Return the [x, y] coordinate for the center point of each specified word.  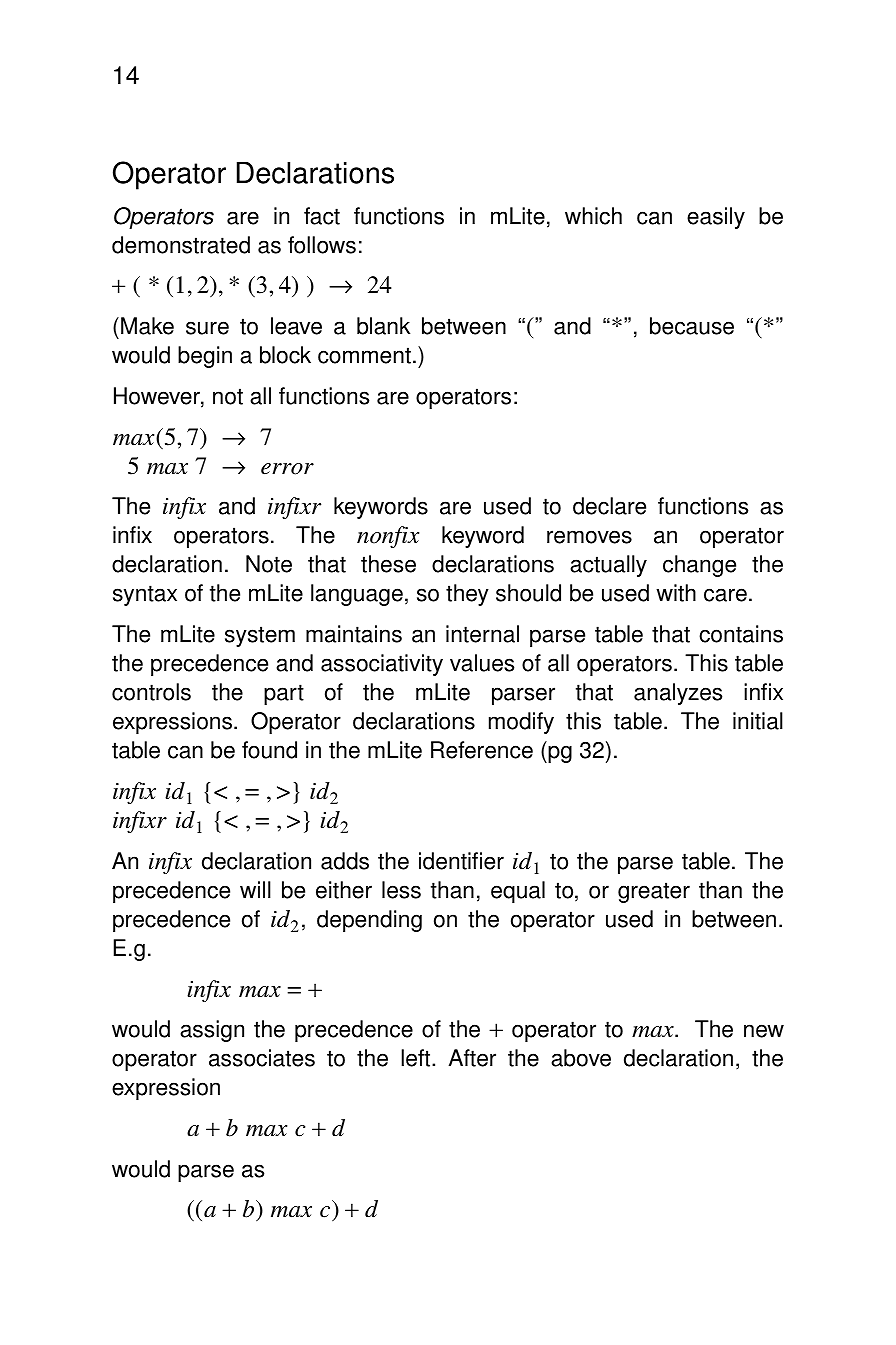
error [287, 469]
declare [609, 506]
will [255, 889]
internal [482, 634]
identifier [461, 861]
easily [716, 218]
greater [654, 892]
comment [364, 355]
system [260, 636]
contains [741, 634]
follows [322, 245]
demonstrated [181, 245]
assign [212, 1031]
